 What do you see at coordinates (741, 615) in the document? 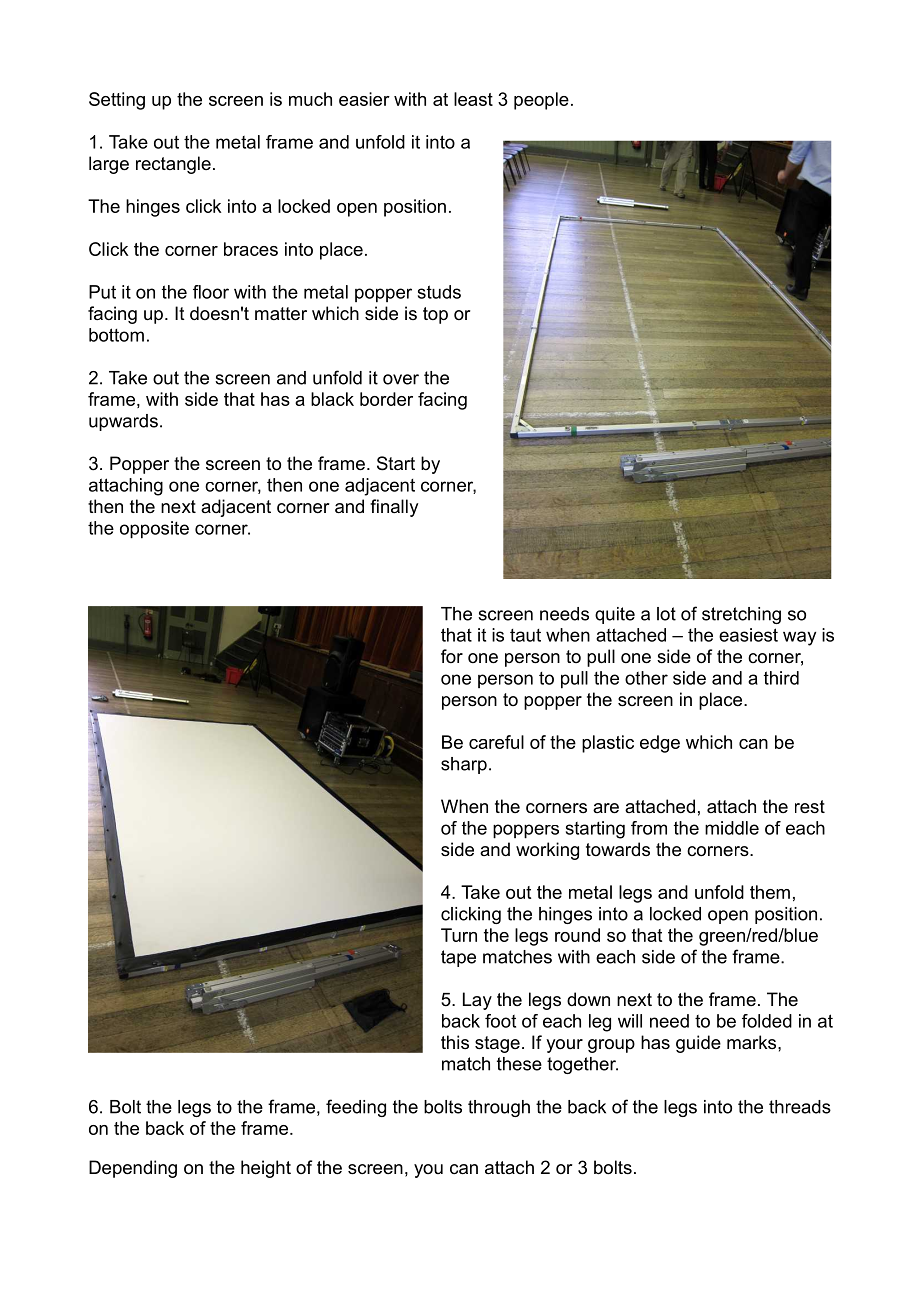
I see `stretching` at bounding box center [741, 615].
